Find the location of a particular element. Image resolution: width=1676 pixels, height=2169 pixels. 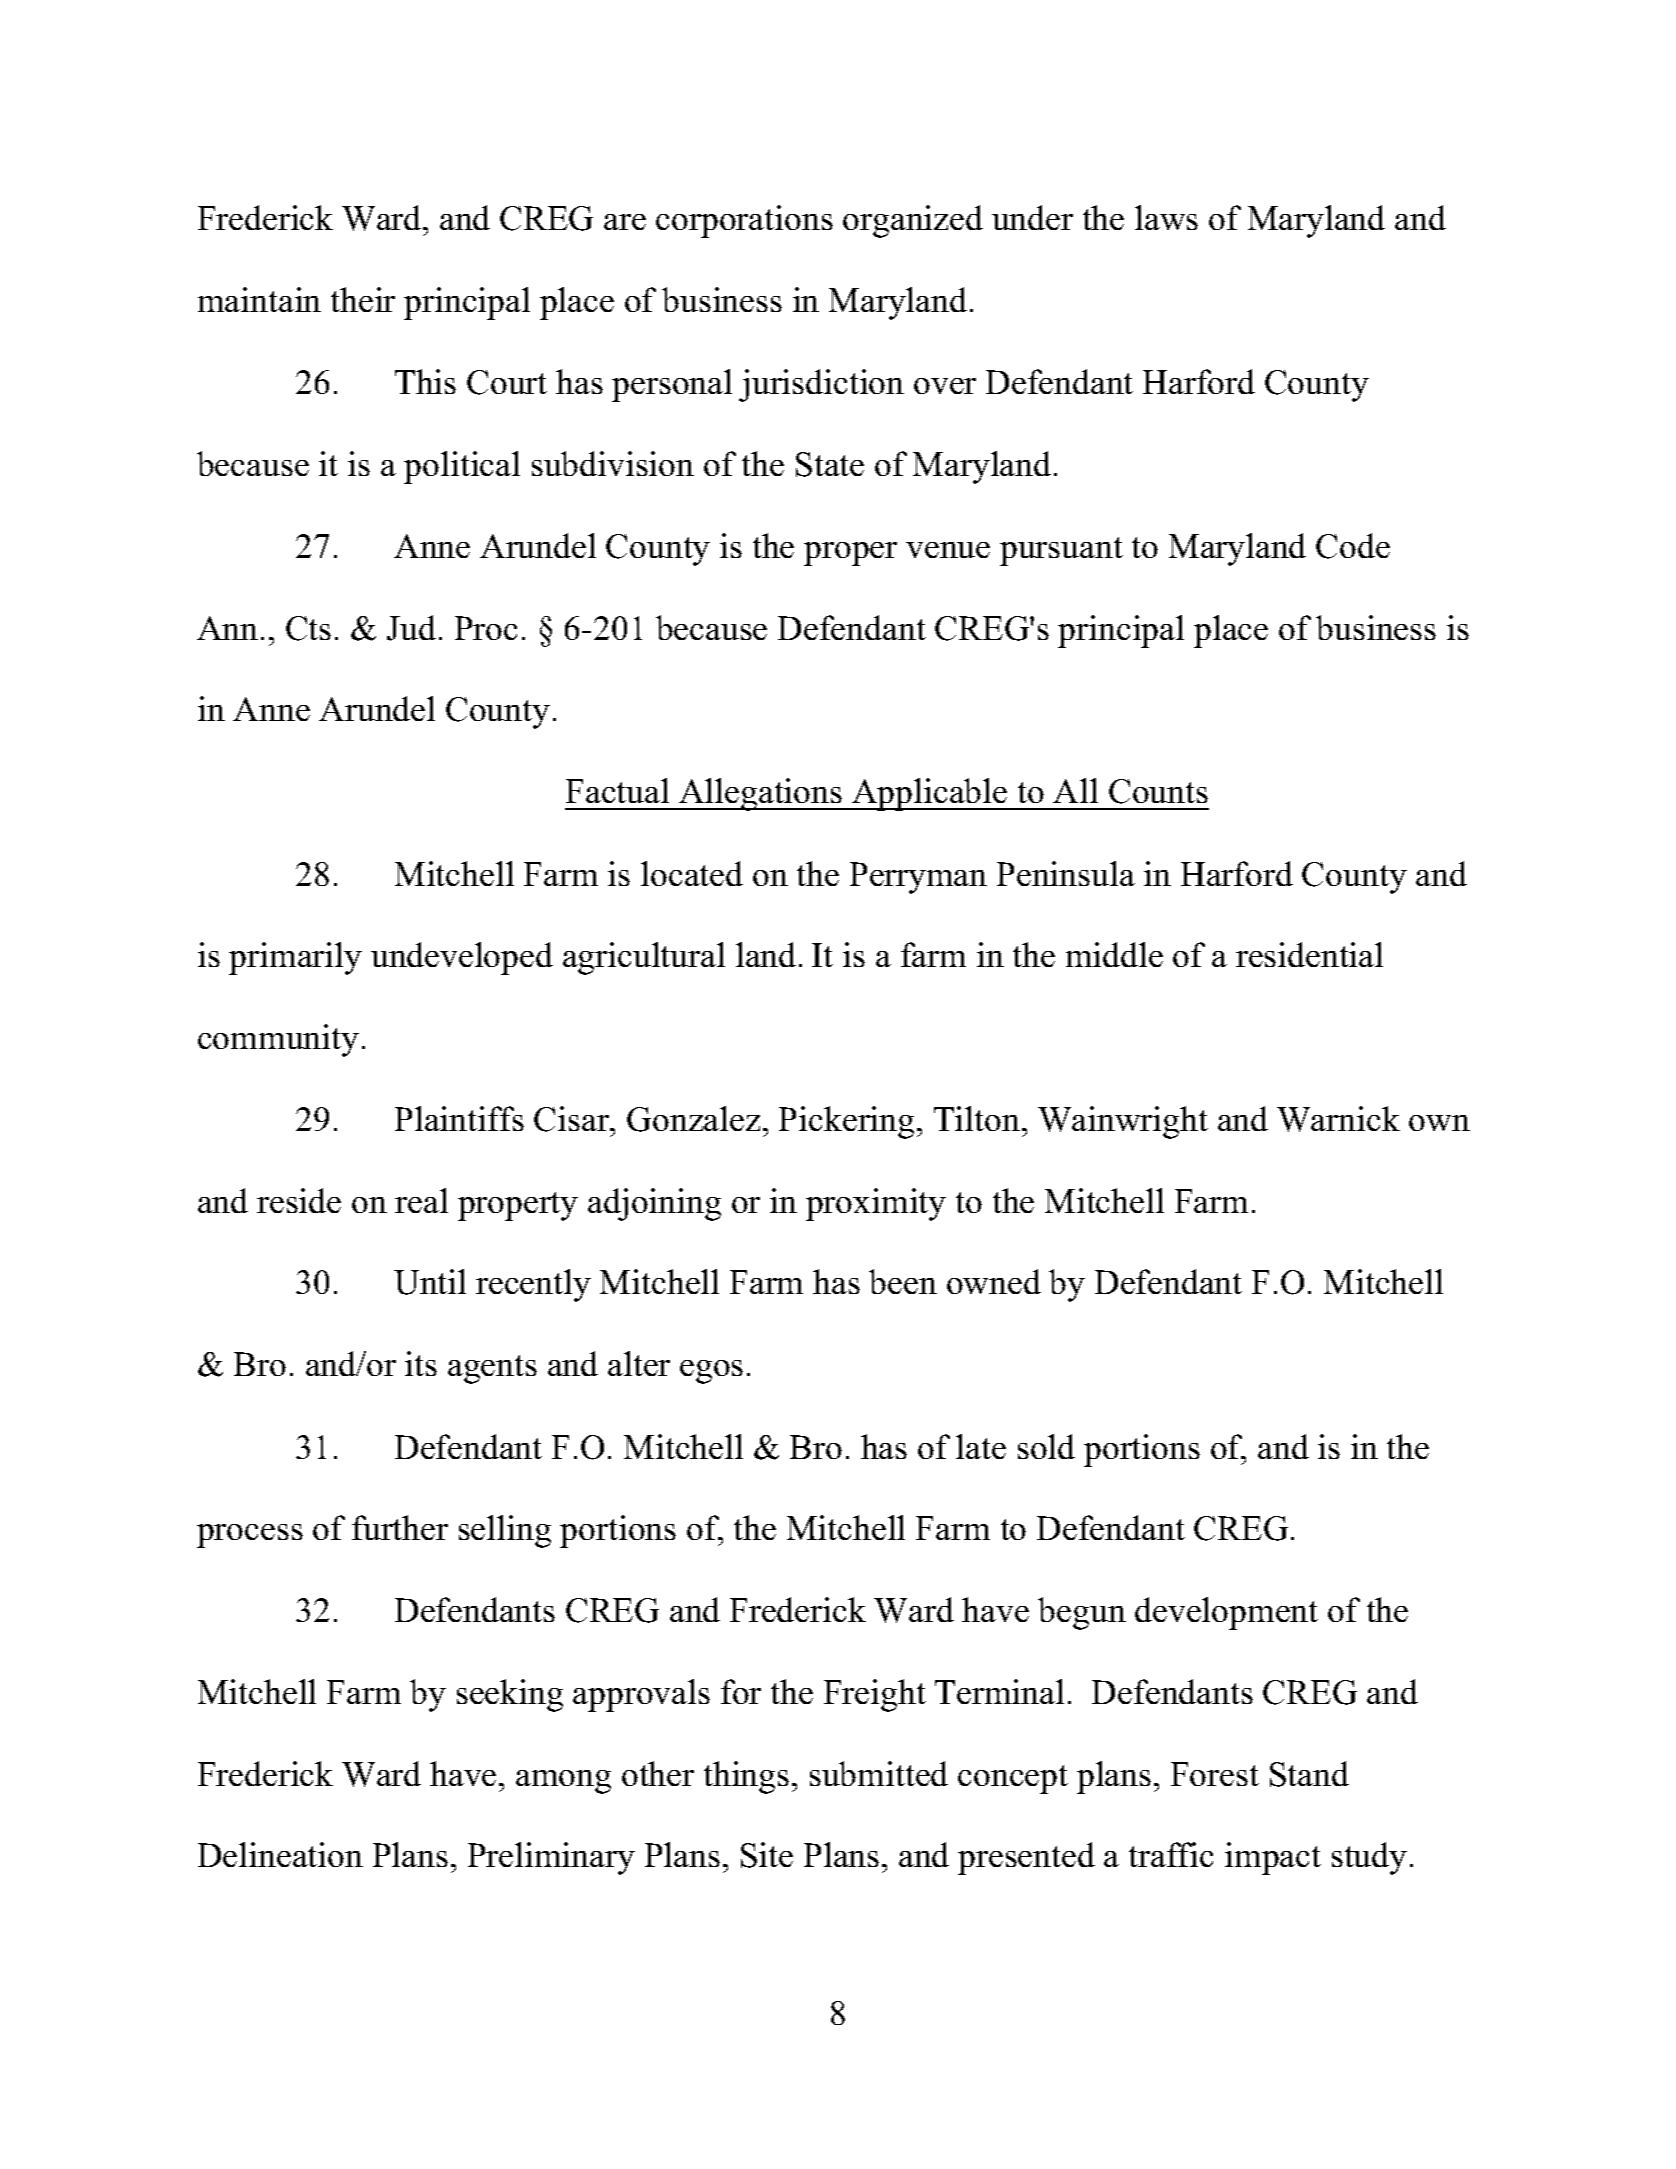

Forest is located at coordinates (1215, 1774).
